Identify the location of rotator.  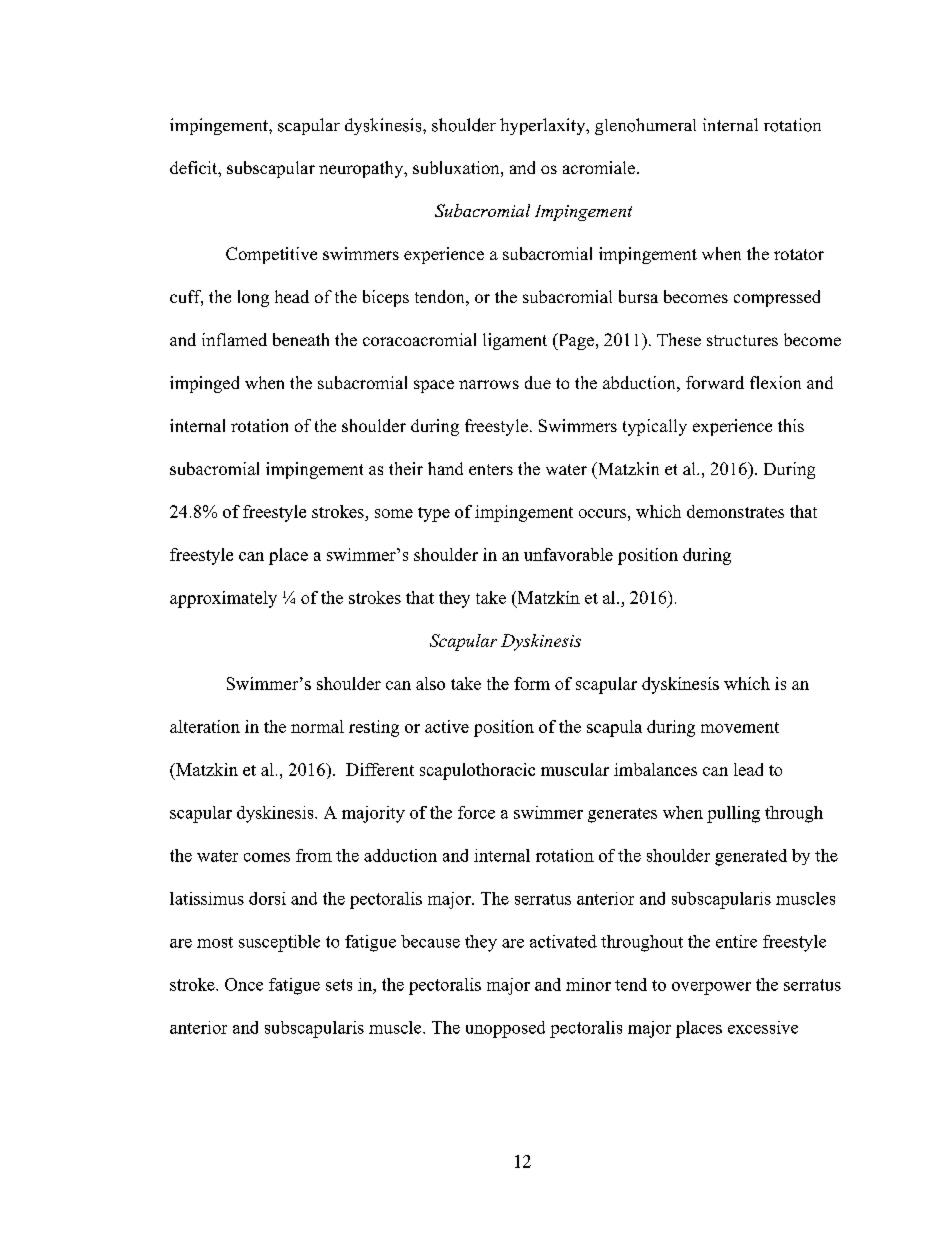
(799, 254).
